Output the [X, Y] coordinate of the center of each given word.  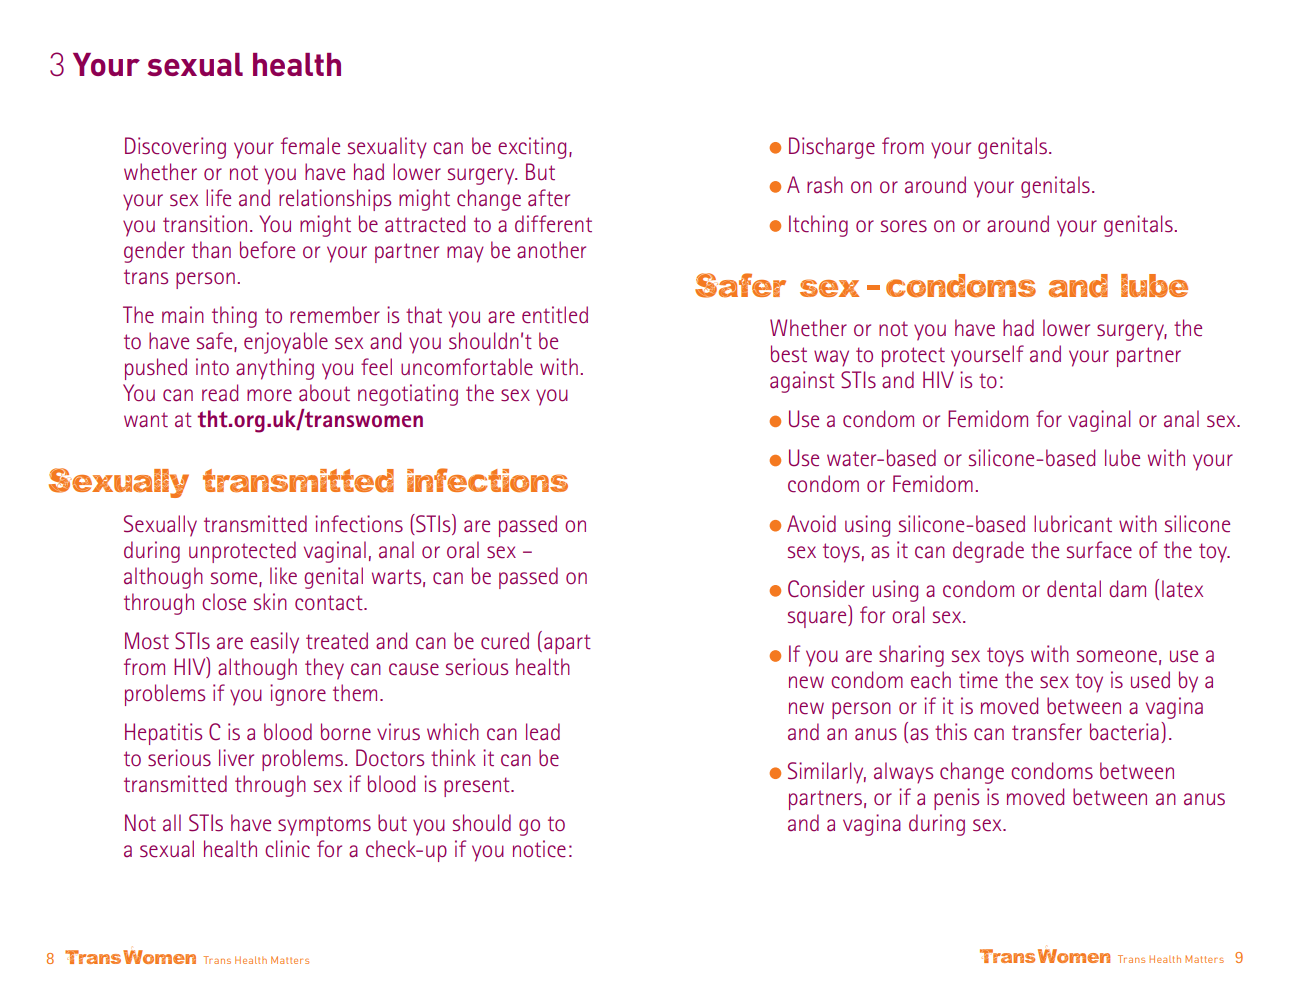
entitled [555, 315]
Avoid [811, 523]
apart [567, 644]
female [310, 146]
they [324, 669]
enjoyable [286, 343]
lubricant [1073, 524]
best [789, 354]
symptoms [324, 826]
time [978, 680]
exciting [532, 148]
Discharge [832, 148]
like [283, 576]
